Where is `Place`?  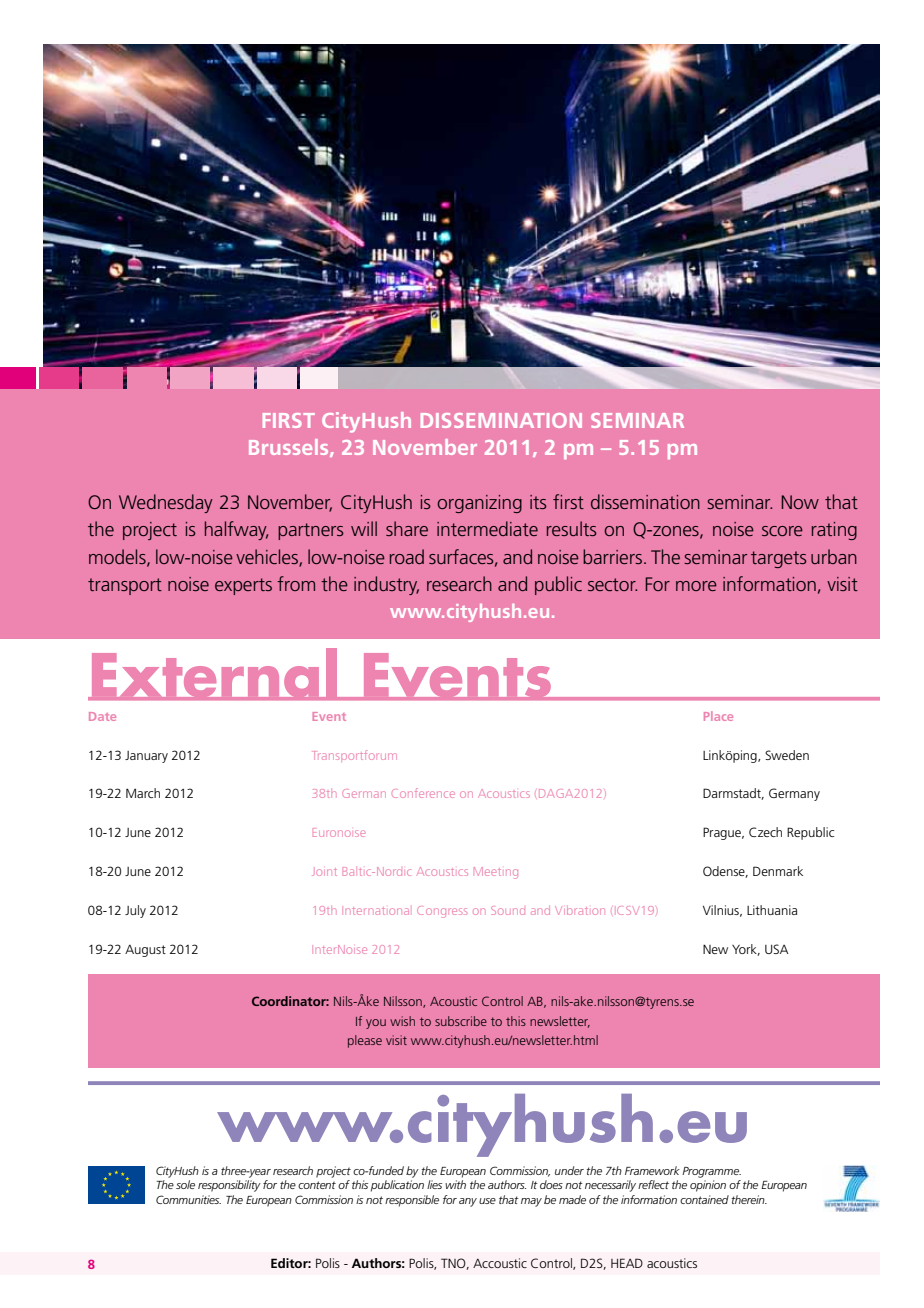
Place is located at coordinates (718, 716).
